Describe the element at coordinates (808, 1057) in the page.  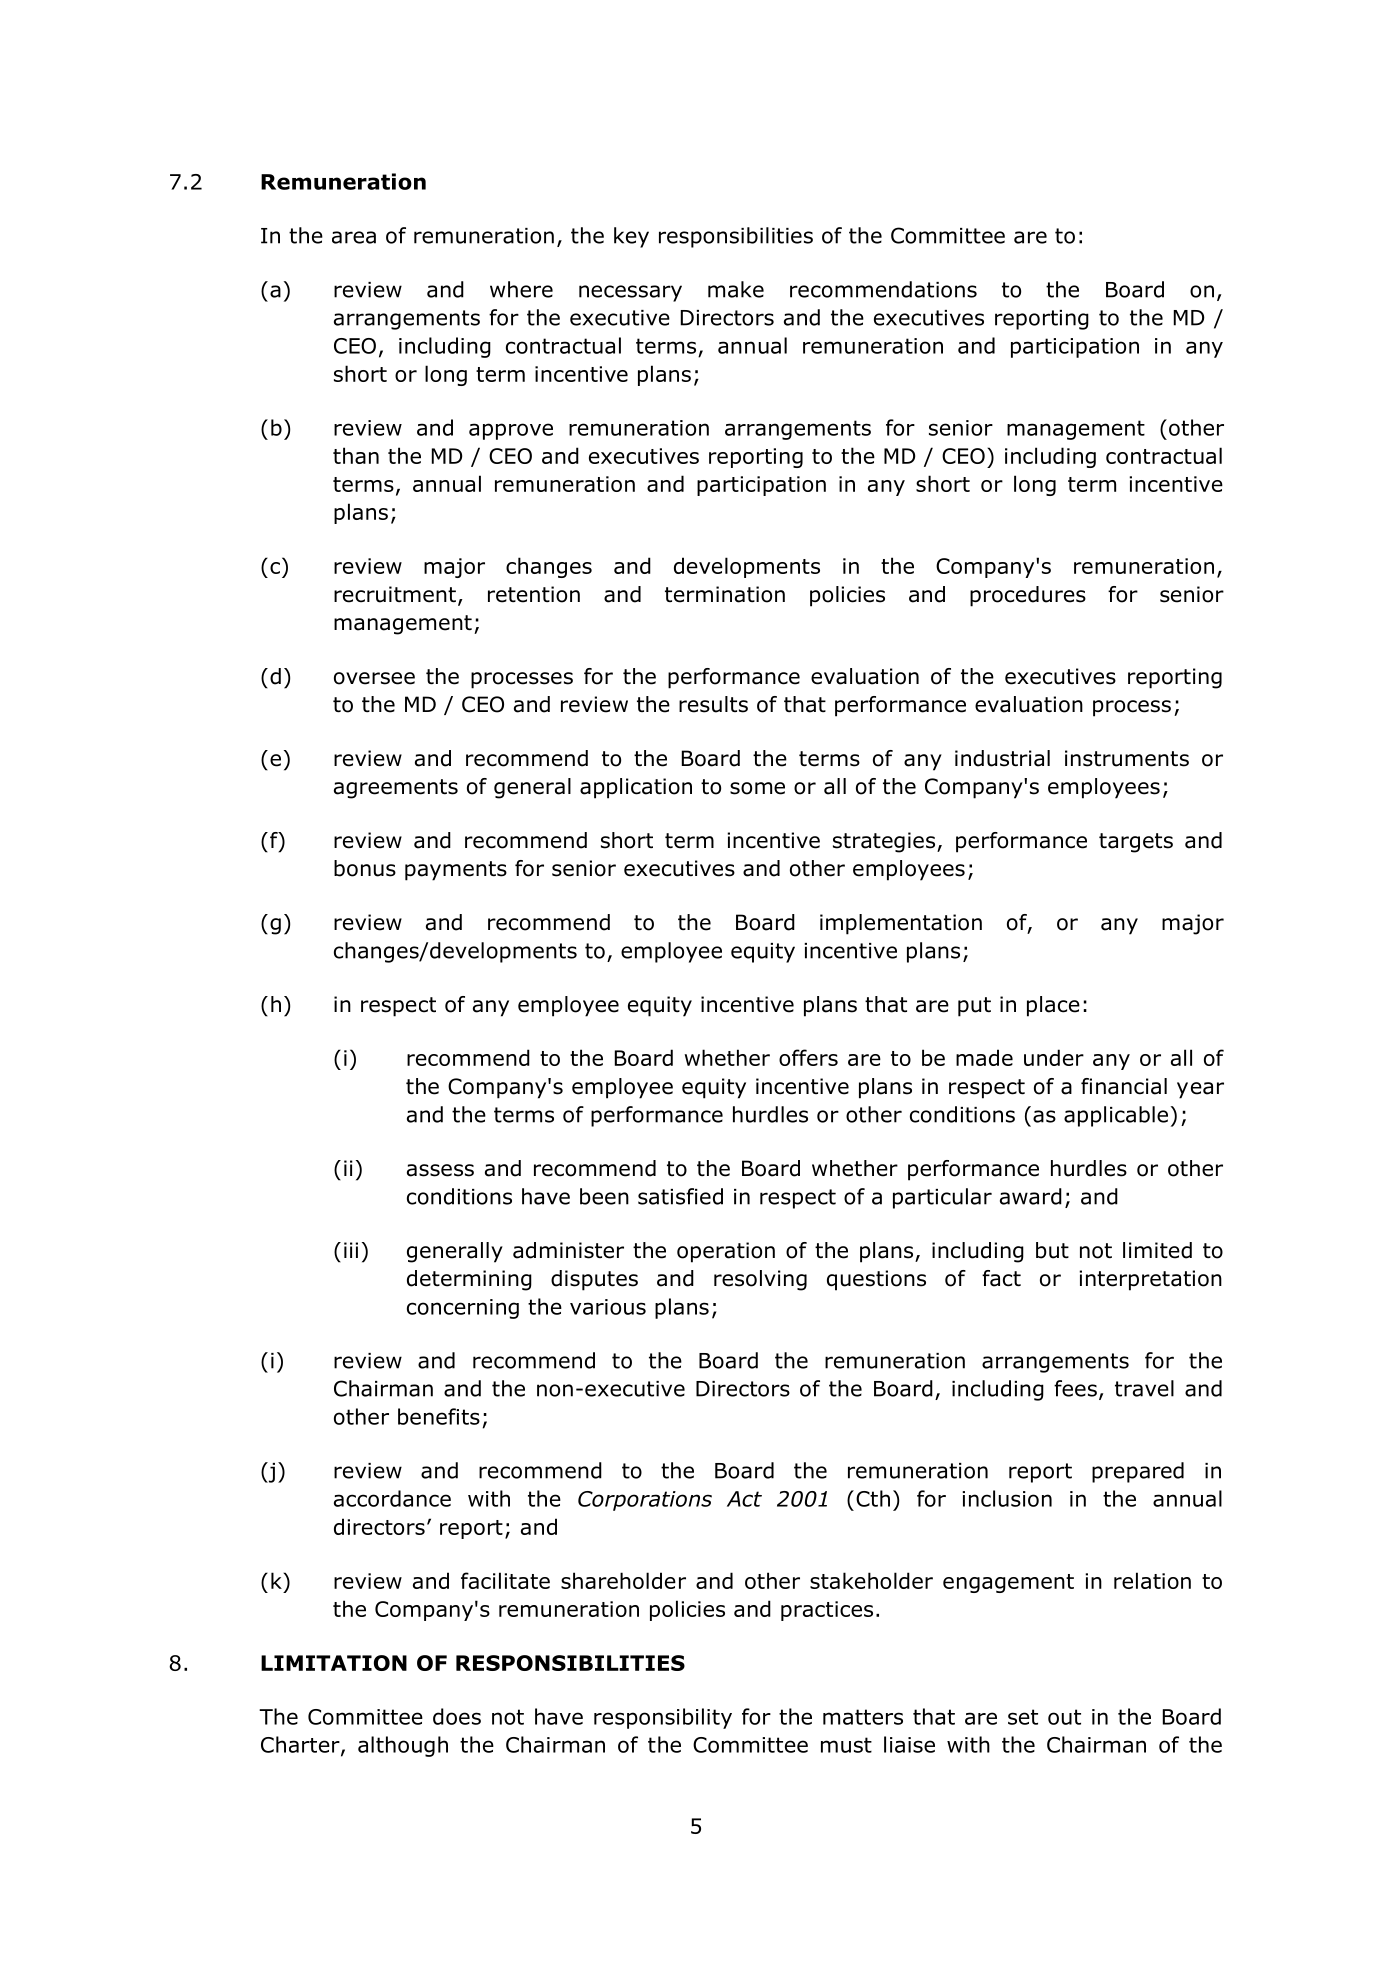
I see `offers` at that location.
